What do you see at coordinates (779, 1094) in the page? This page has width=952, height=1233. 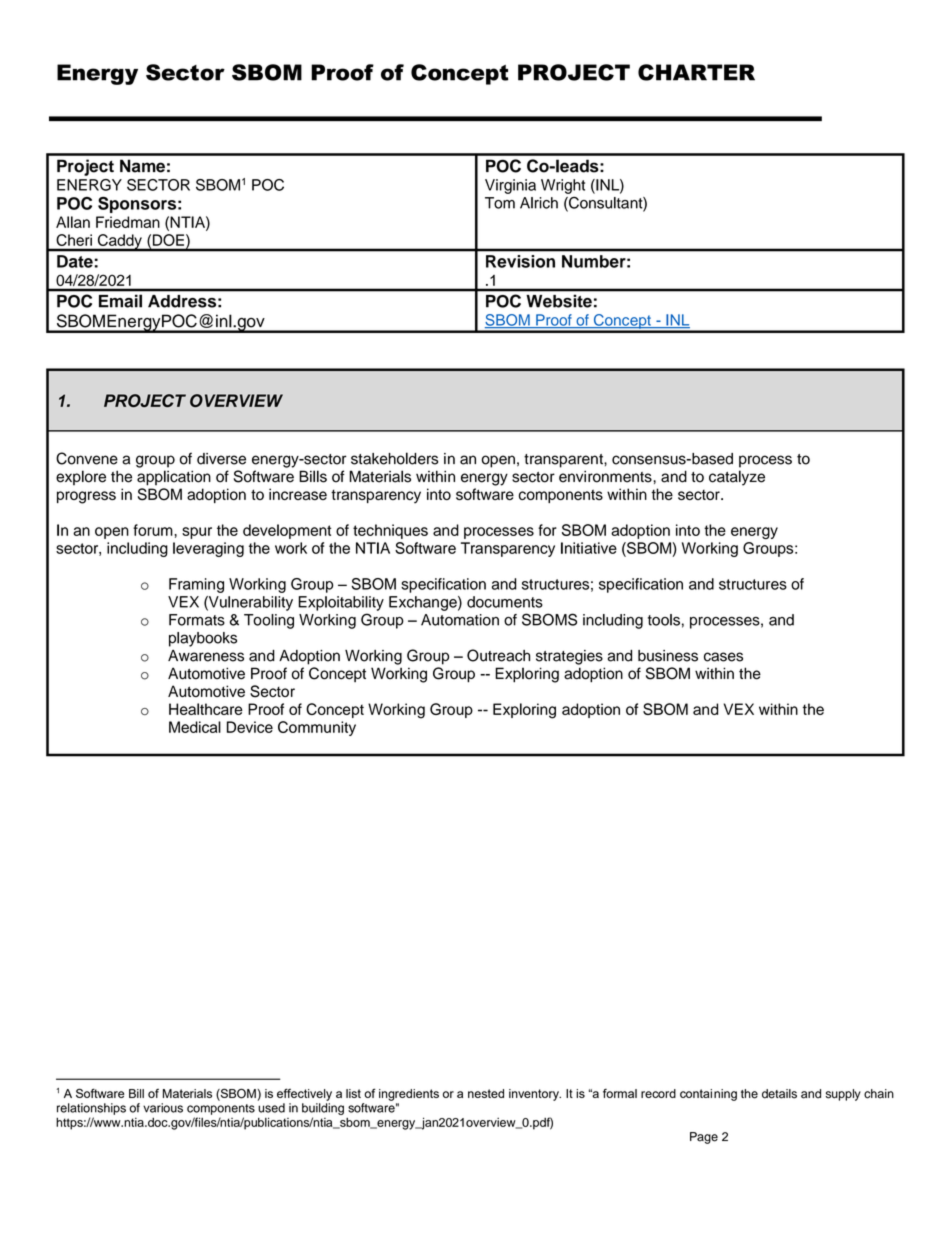 I see `details` at bounding box center [779, 1094].
